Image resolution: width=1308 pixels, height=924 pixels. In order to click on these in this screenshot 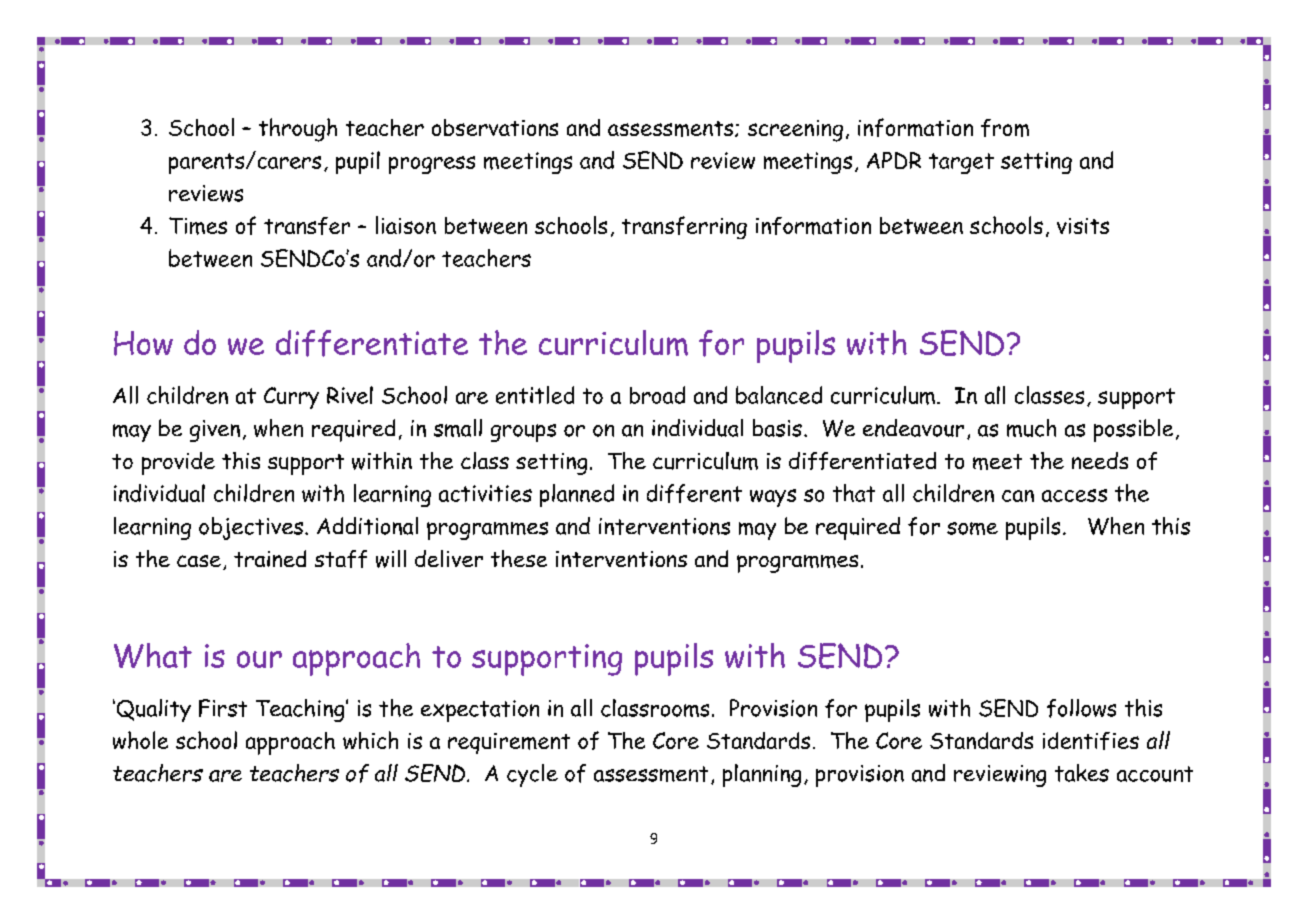, I will do `click(519, 558)`.
